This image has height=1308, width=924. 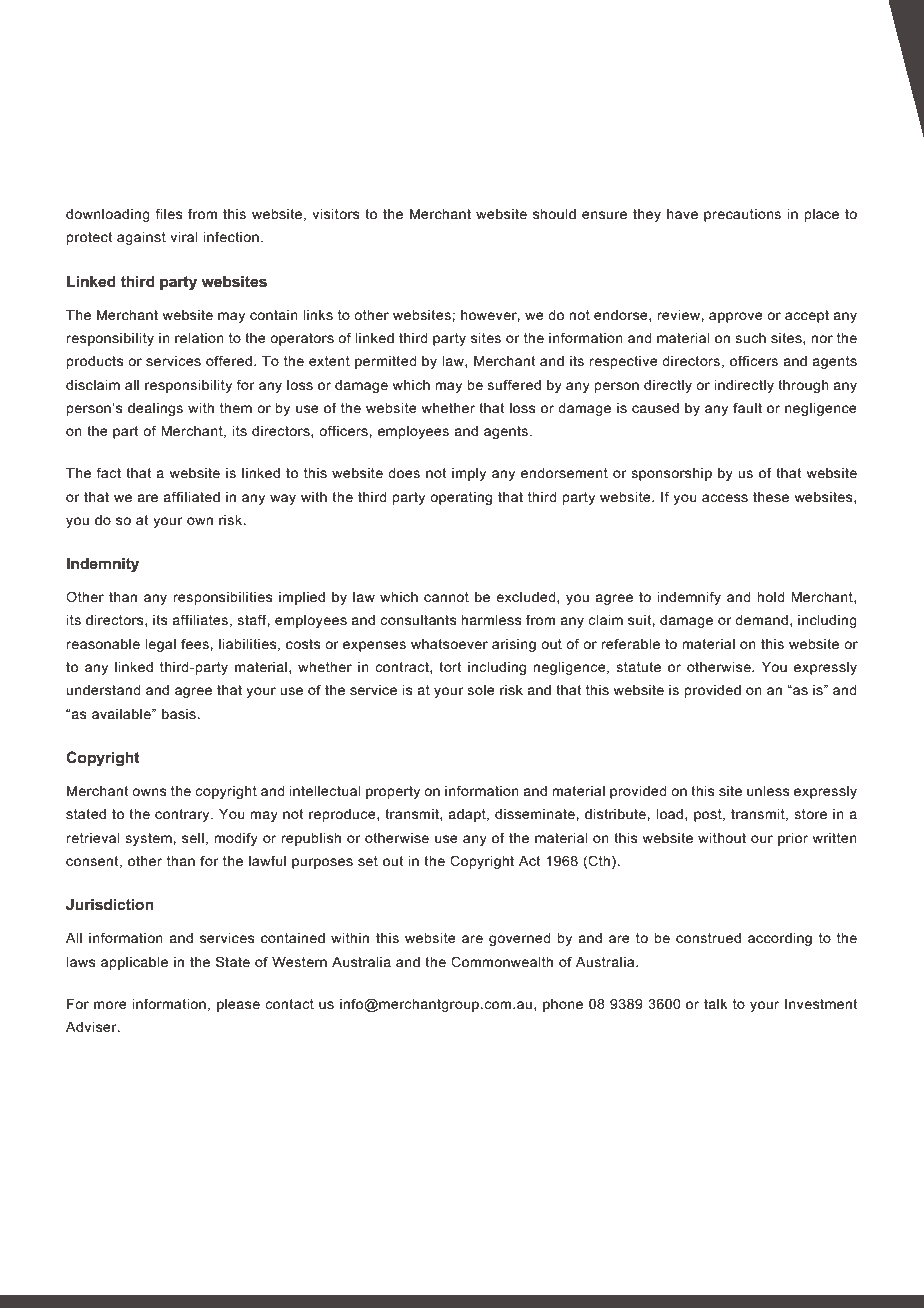 I want to click on talk, so click(x=715, y=1004).
